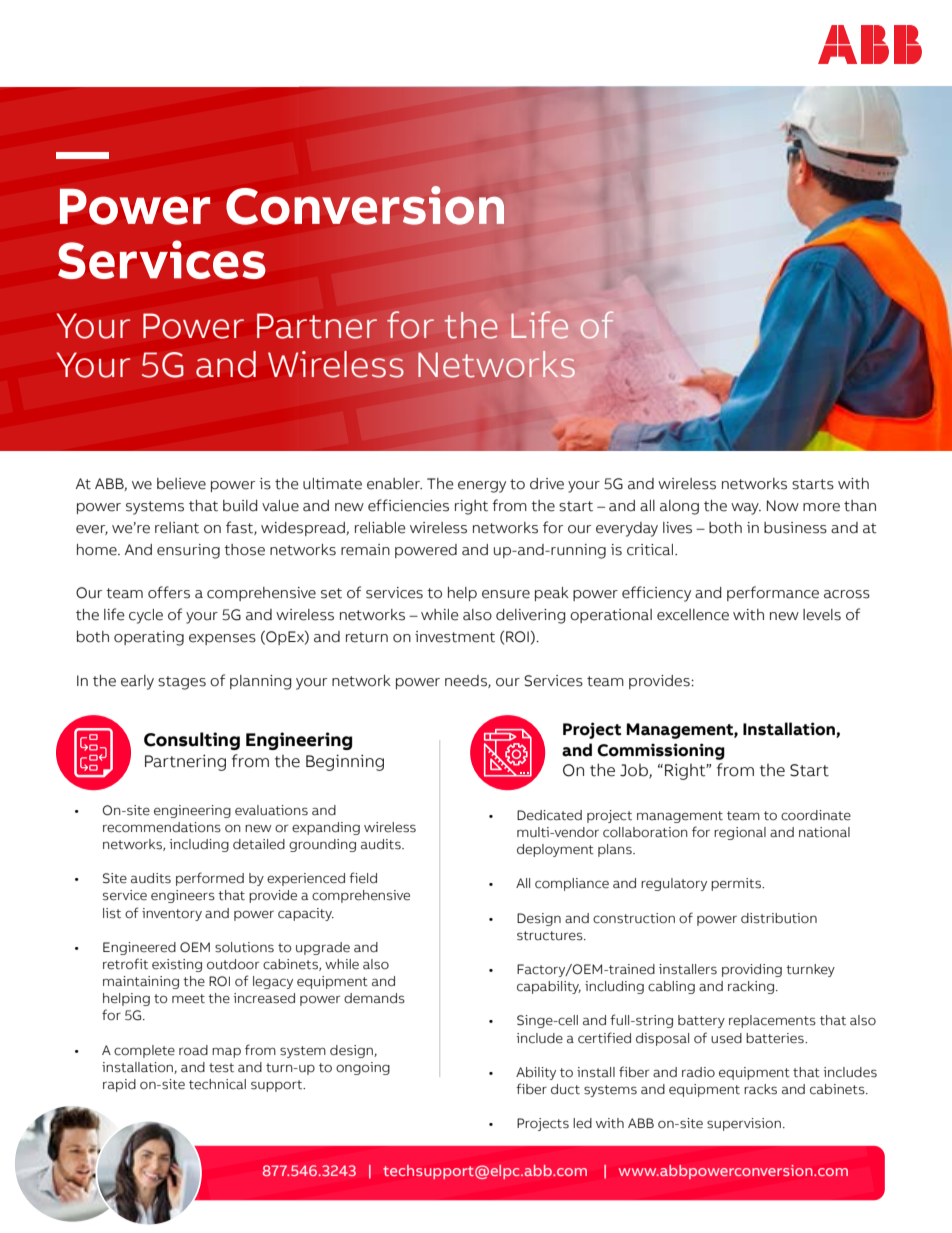 The height and width of the screenshot is (1233, 952). I want to click on structures, so click(551, 936).
